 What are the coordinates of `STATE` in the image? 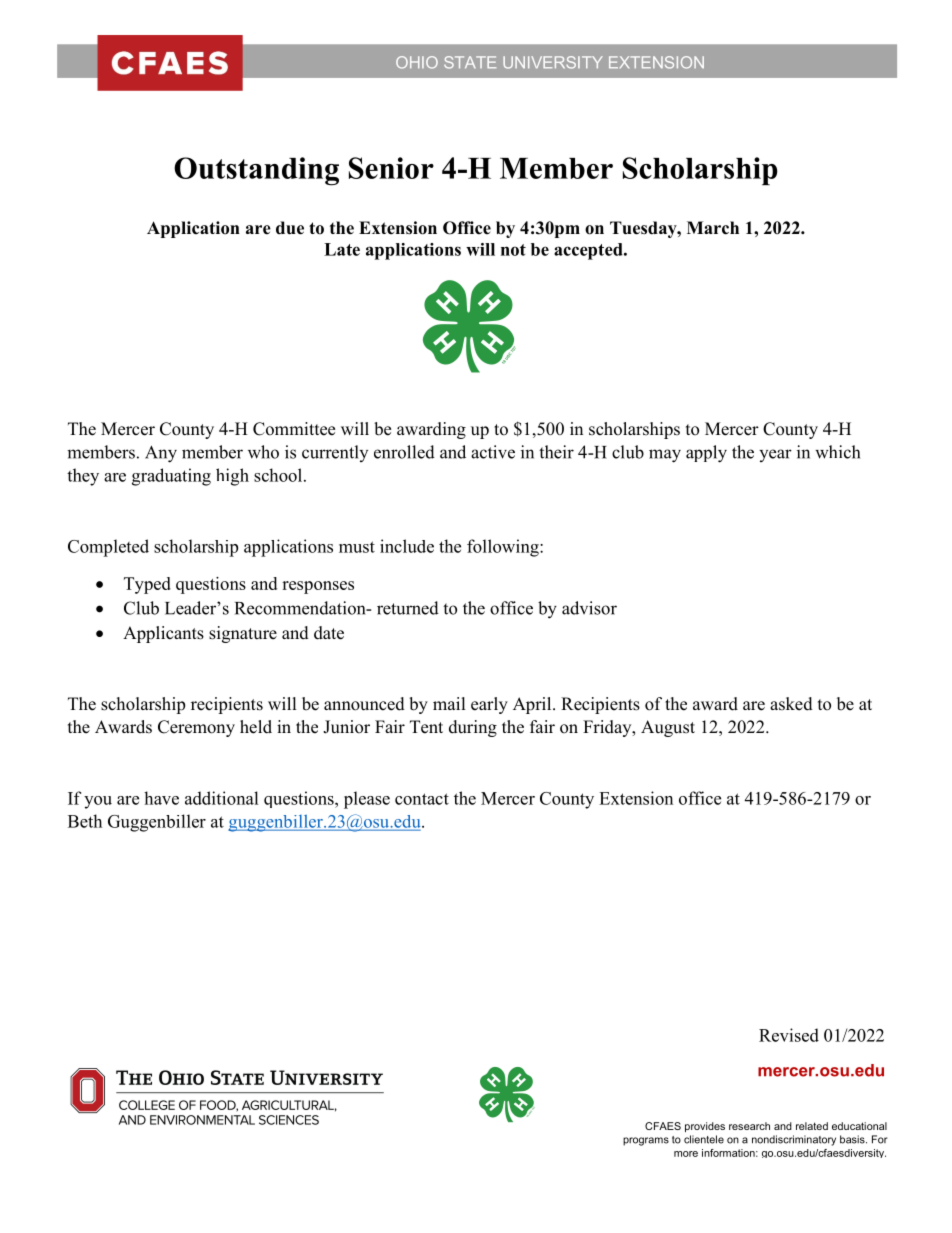 It's located at (470, 62).
